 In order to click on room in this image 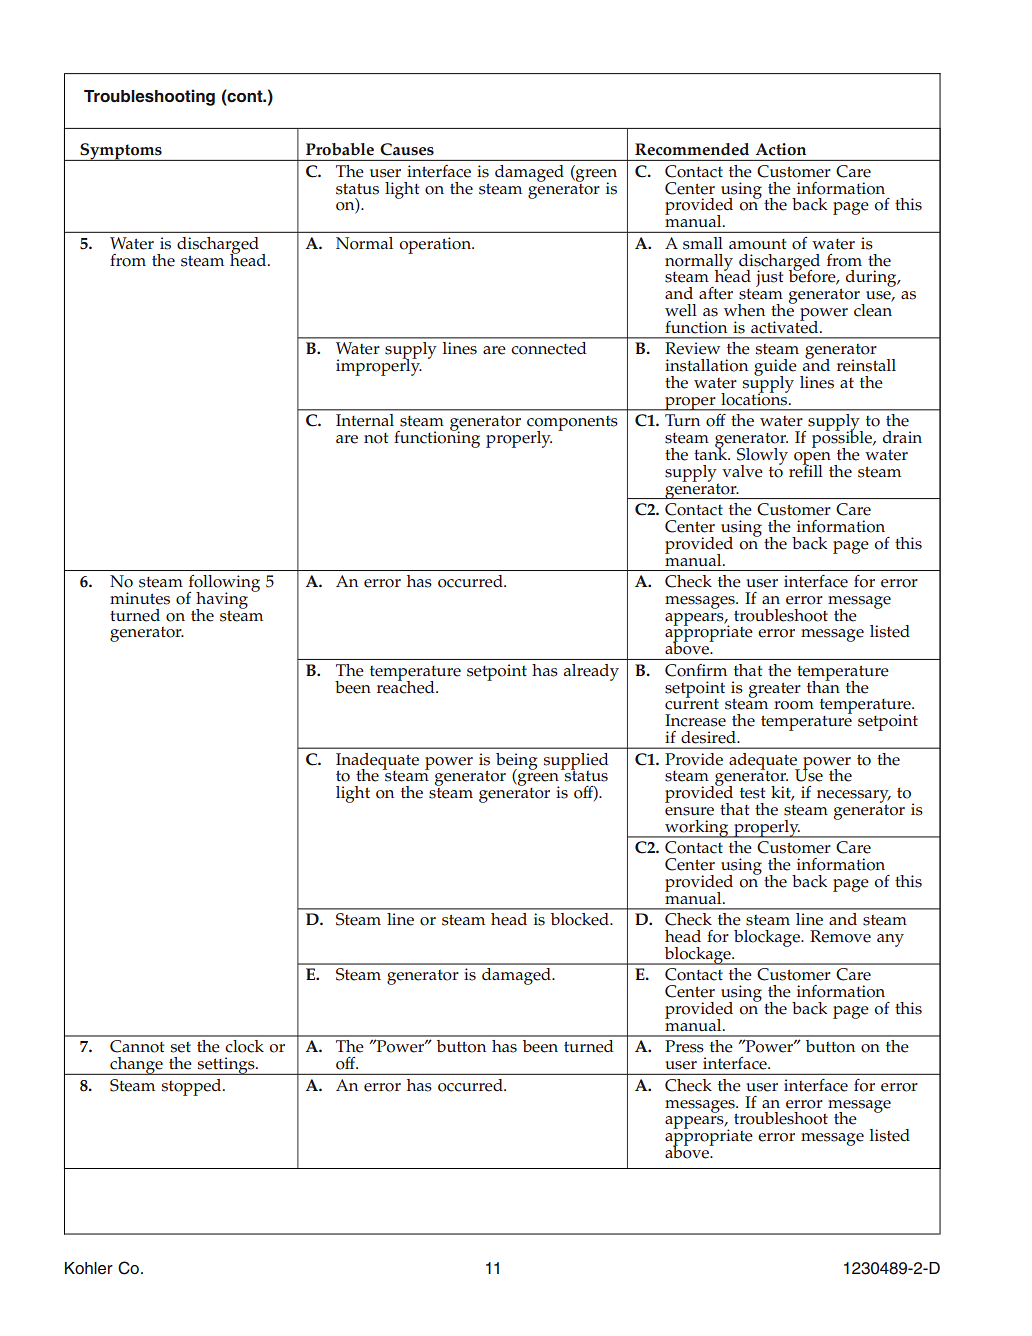, I will do `click(794, 705)`.
